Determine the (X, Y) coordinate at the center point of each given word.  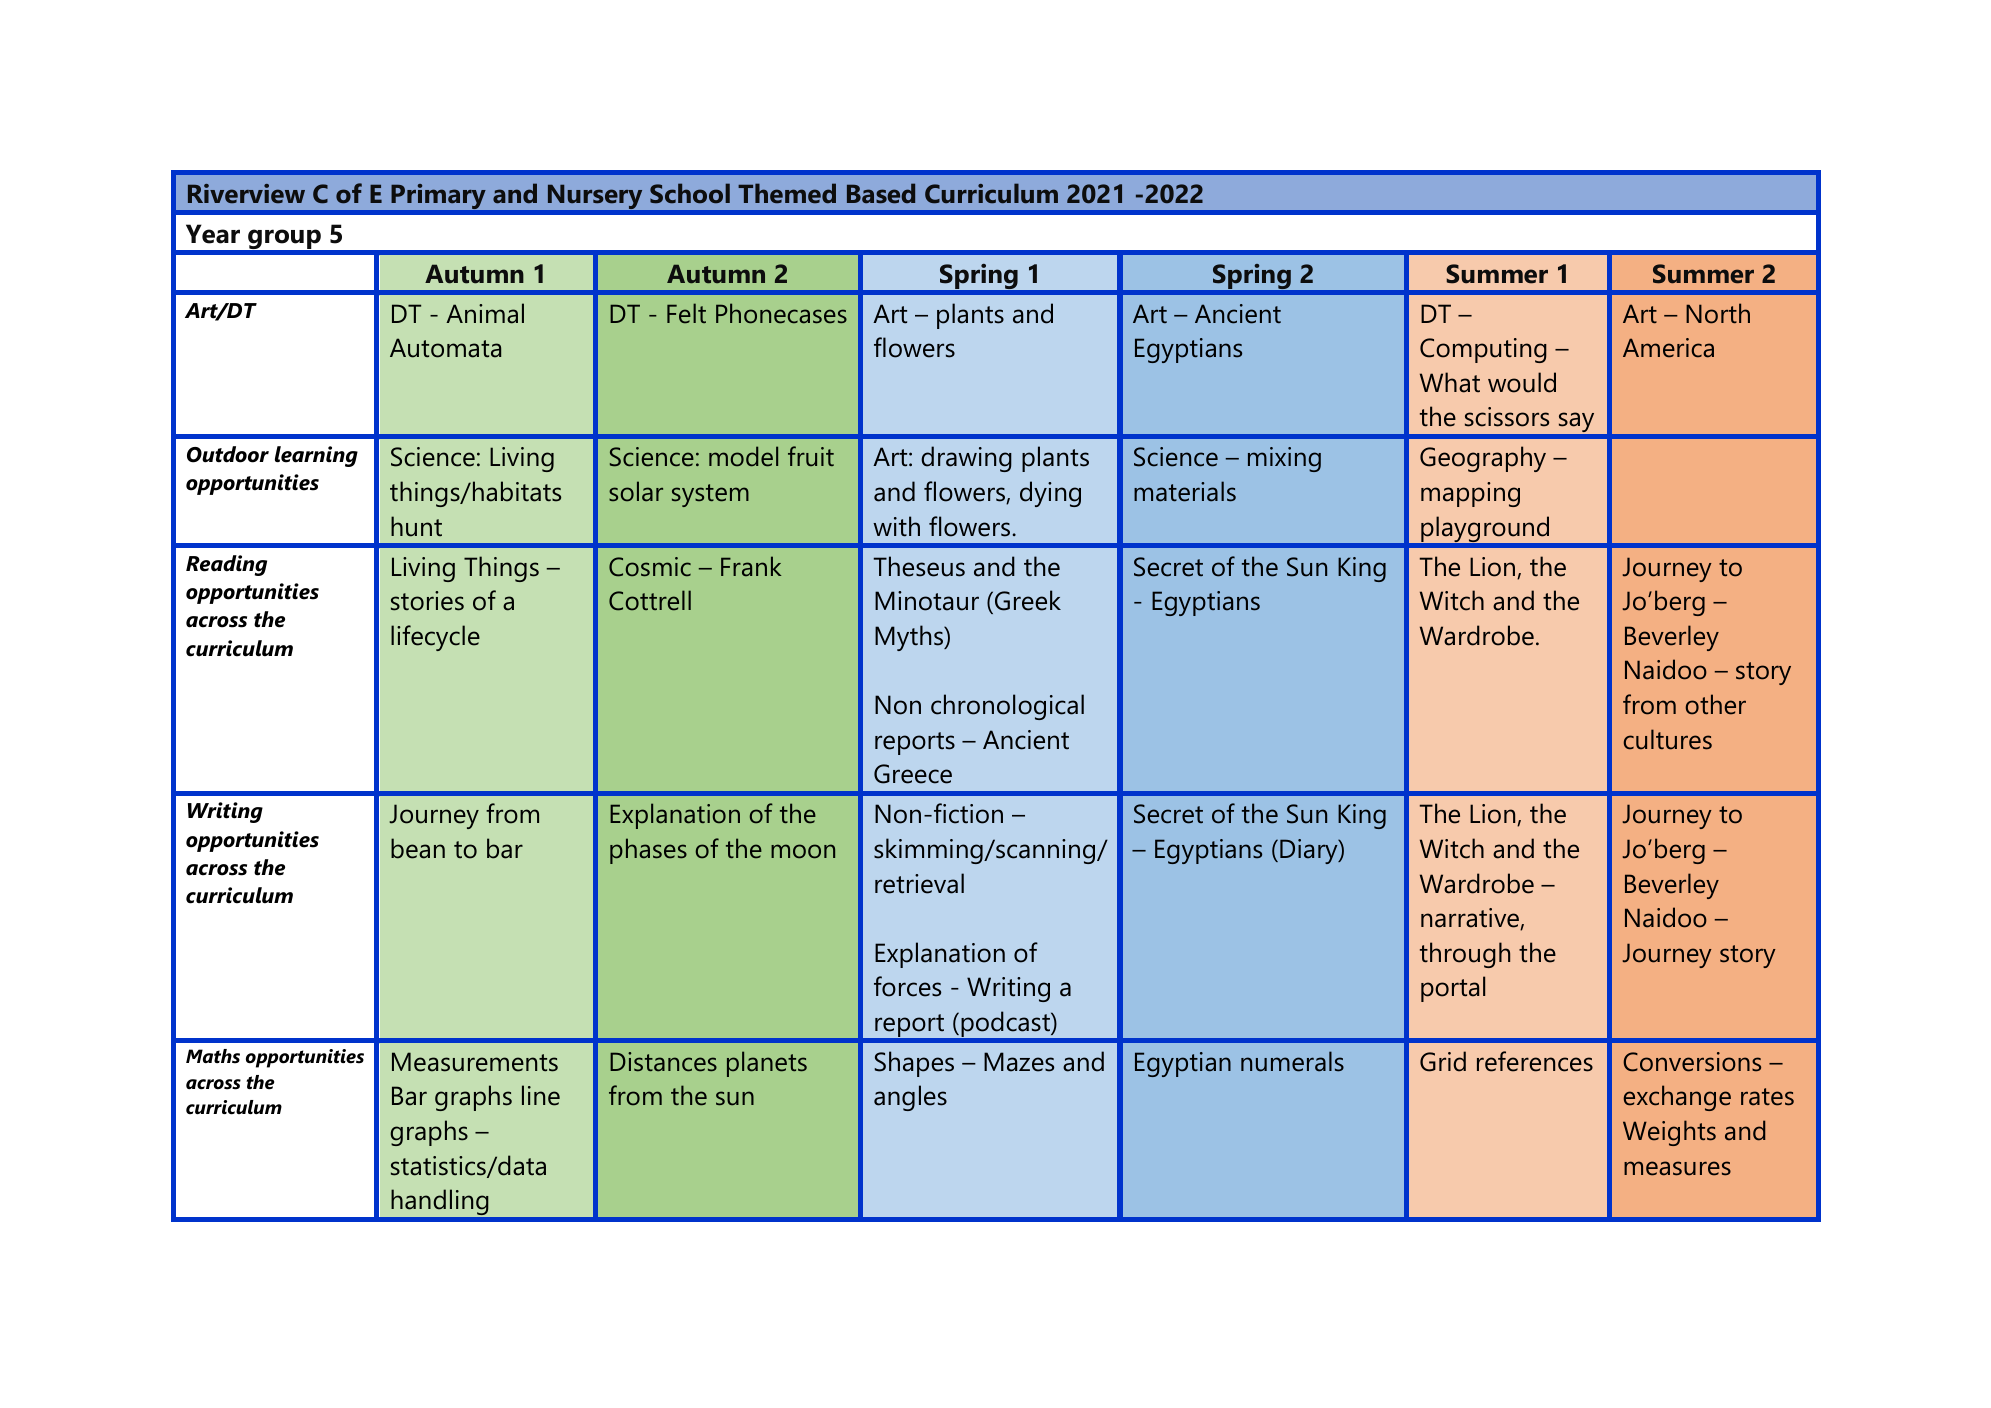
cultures (1668, 739)
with (896, 526)
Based (881, 193)
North (1718, 313)
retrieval (919, 883)
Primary (438, 196)
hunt (416, 526)
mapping (1470, 494)
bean (418, 848)
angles (910, 1098)
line (541, 1095)
